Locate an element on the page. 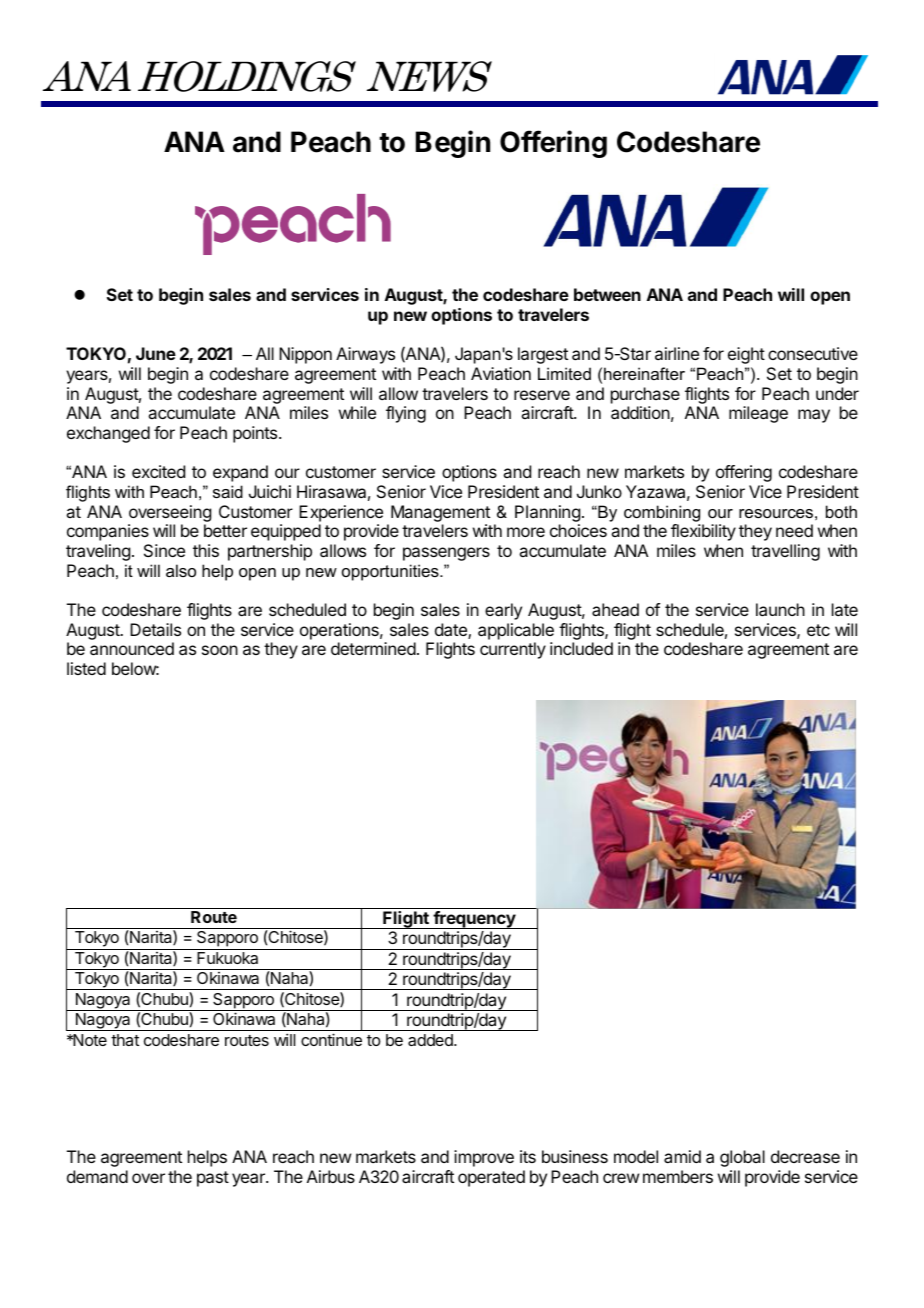 The image size is (924, 1308). eight is located at coordinates (746, 355).
